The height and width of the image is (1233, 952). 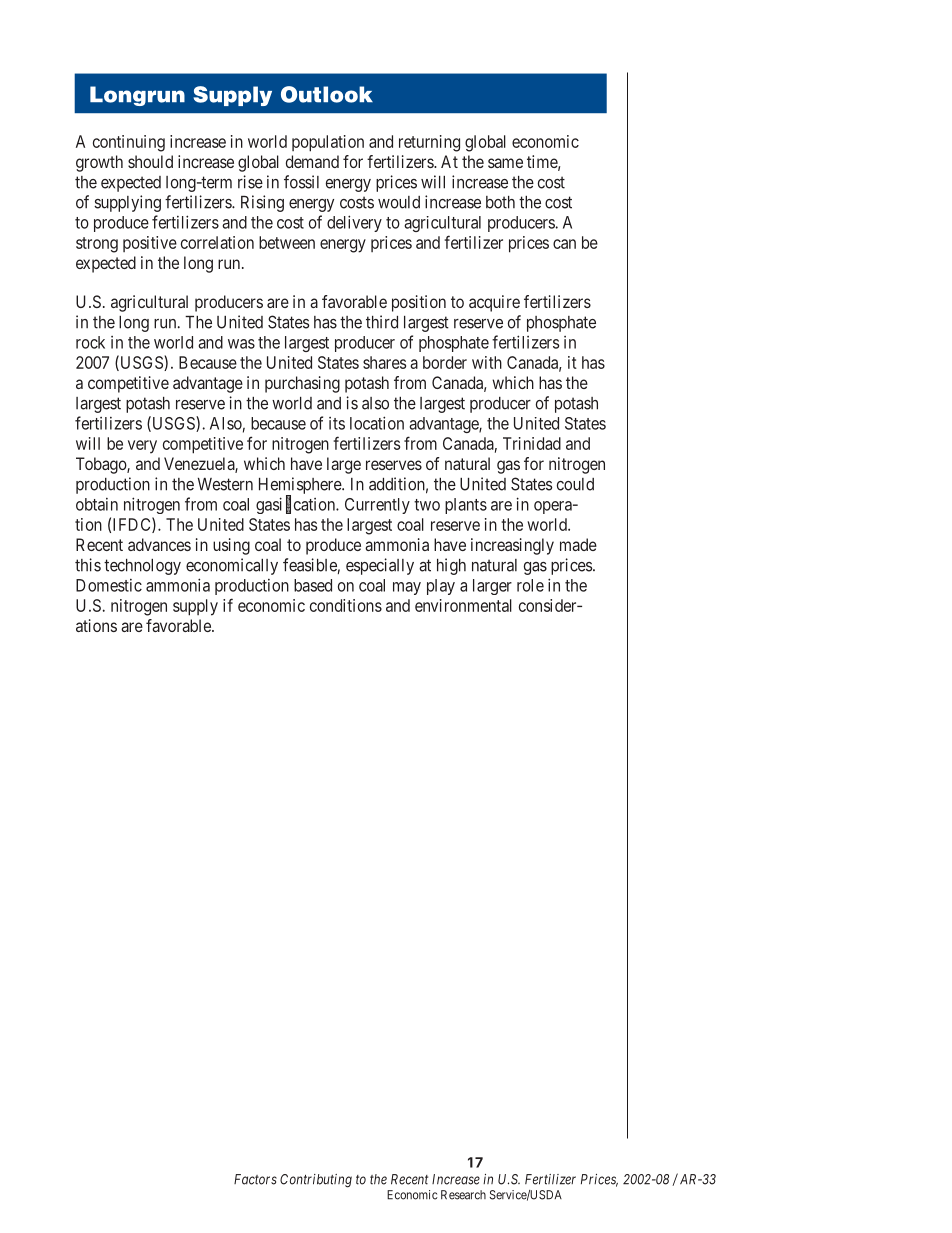 What do you see at coordinates (90, 342) in the image?
I see `rock` at bounding box center [90, 342].
